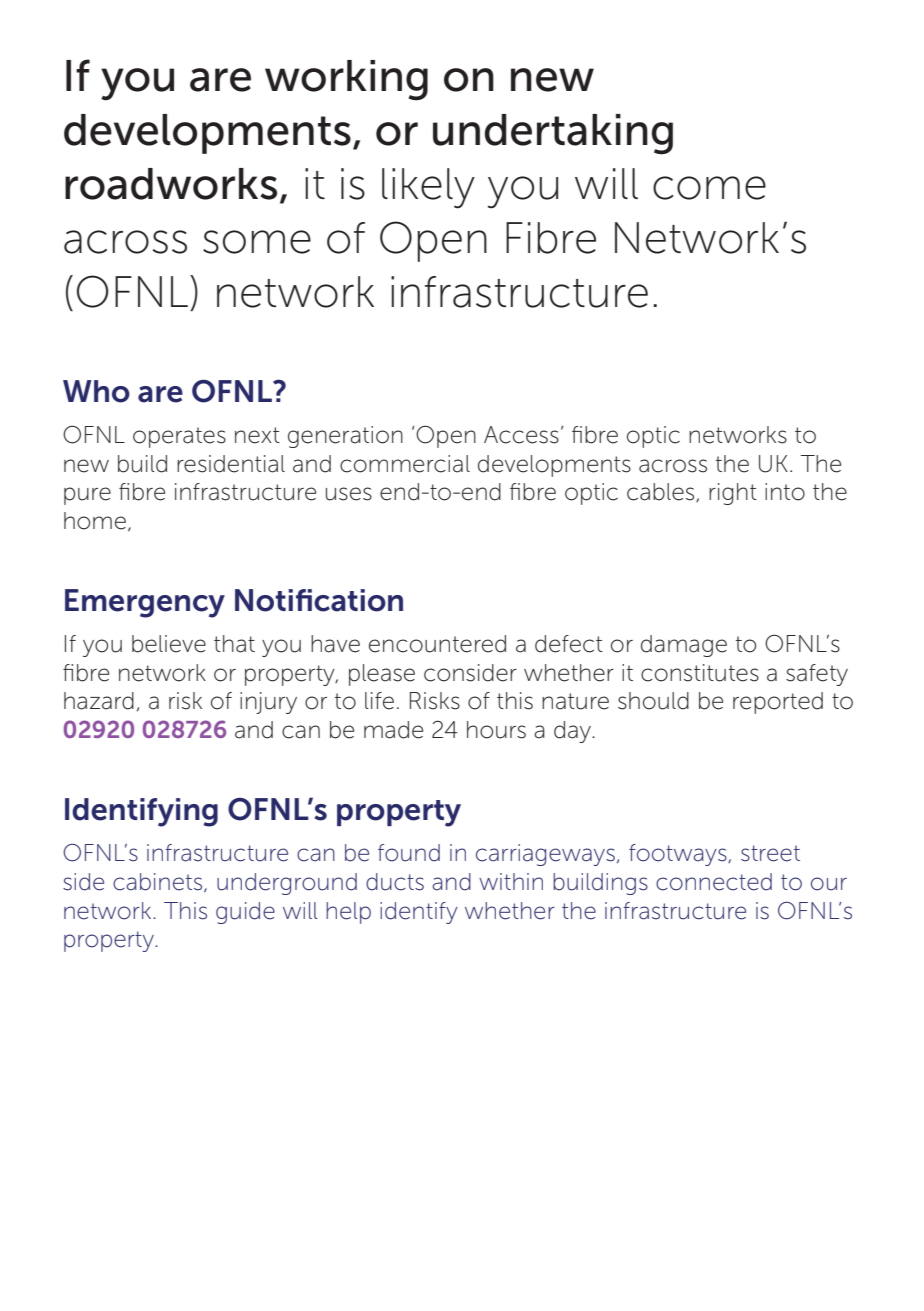 Image resolution: width=924 pixels, height=1311 pixels. I want to click on right, so click(733, 494).
